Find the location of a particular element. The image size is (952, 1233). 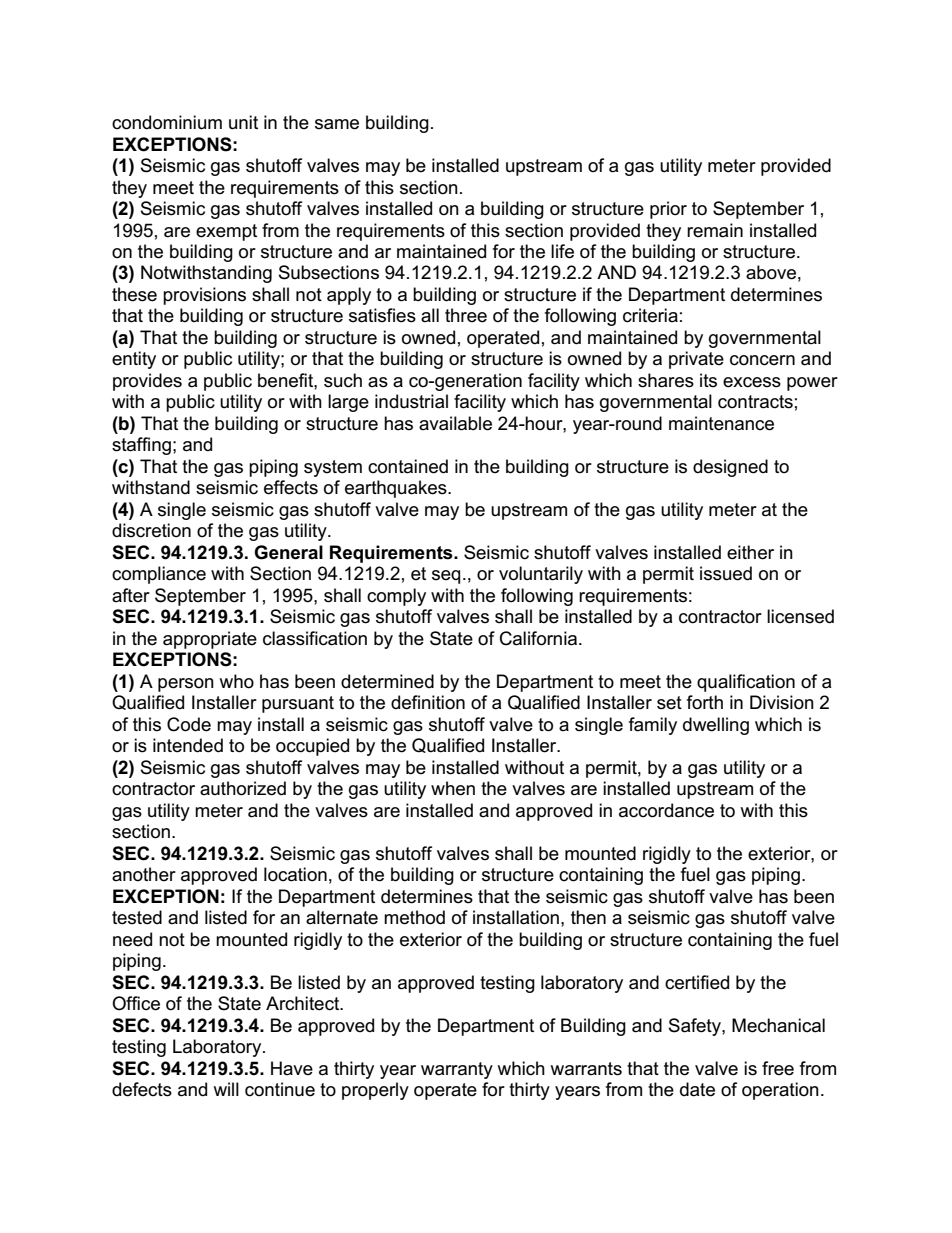

when is located at coordinates (453, 788).
